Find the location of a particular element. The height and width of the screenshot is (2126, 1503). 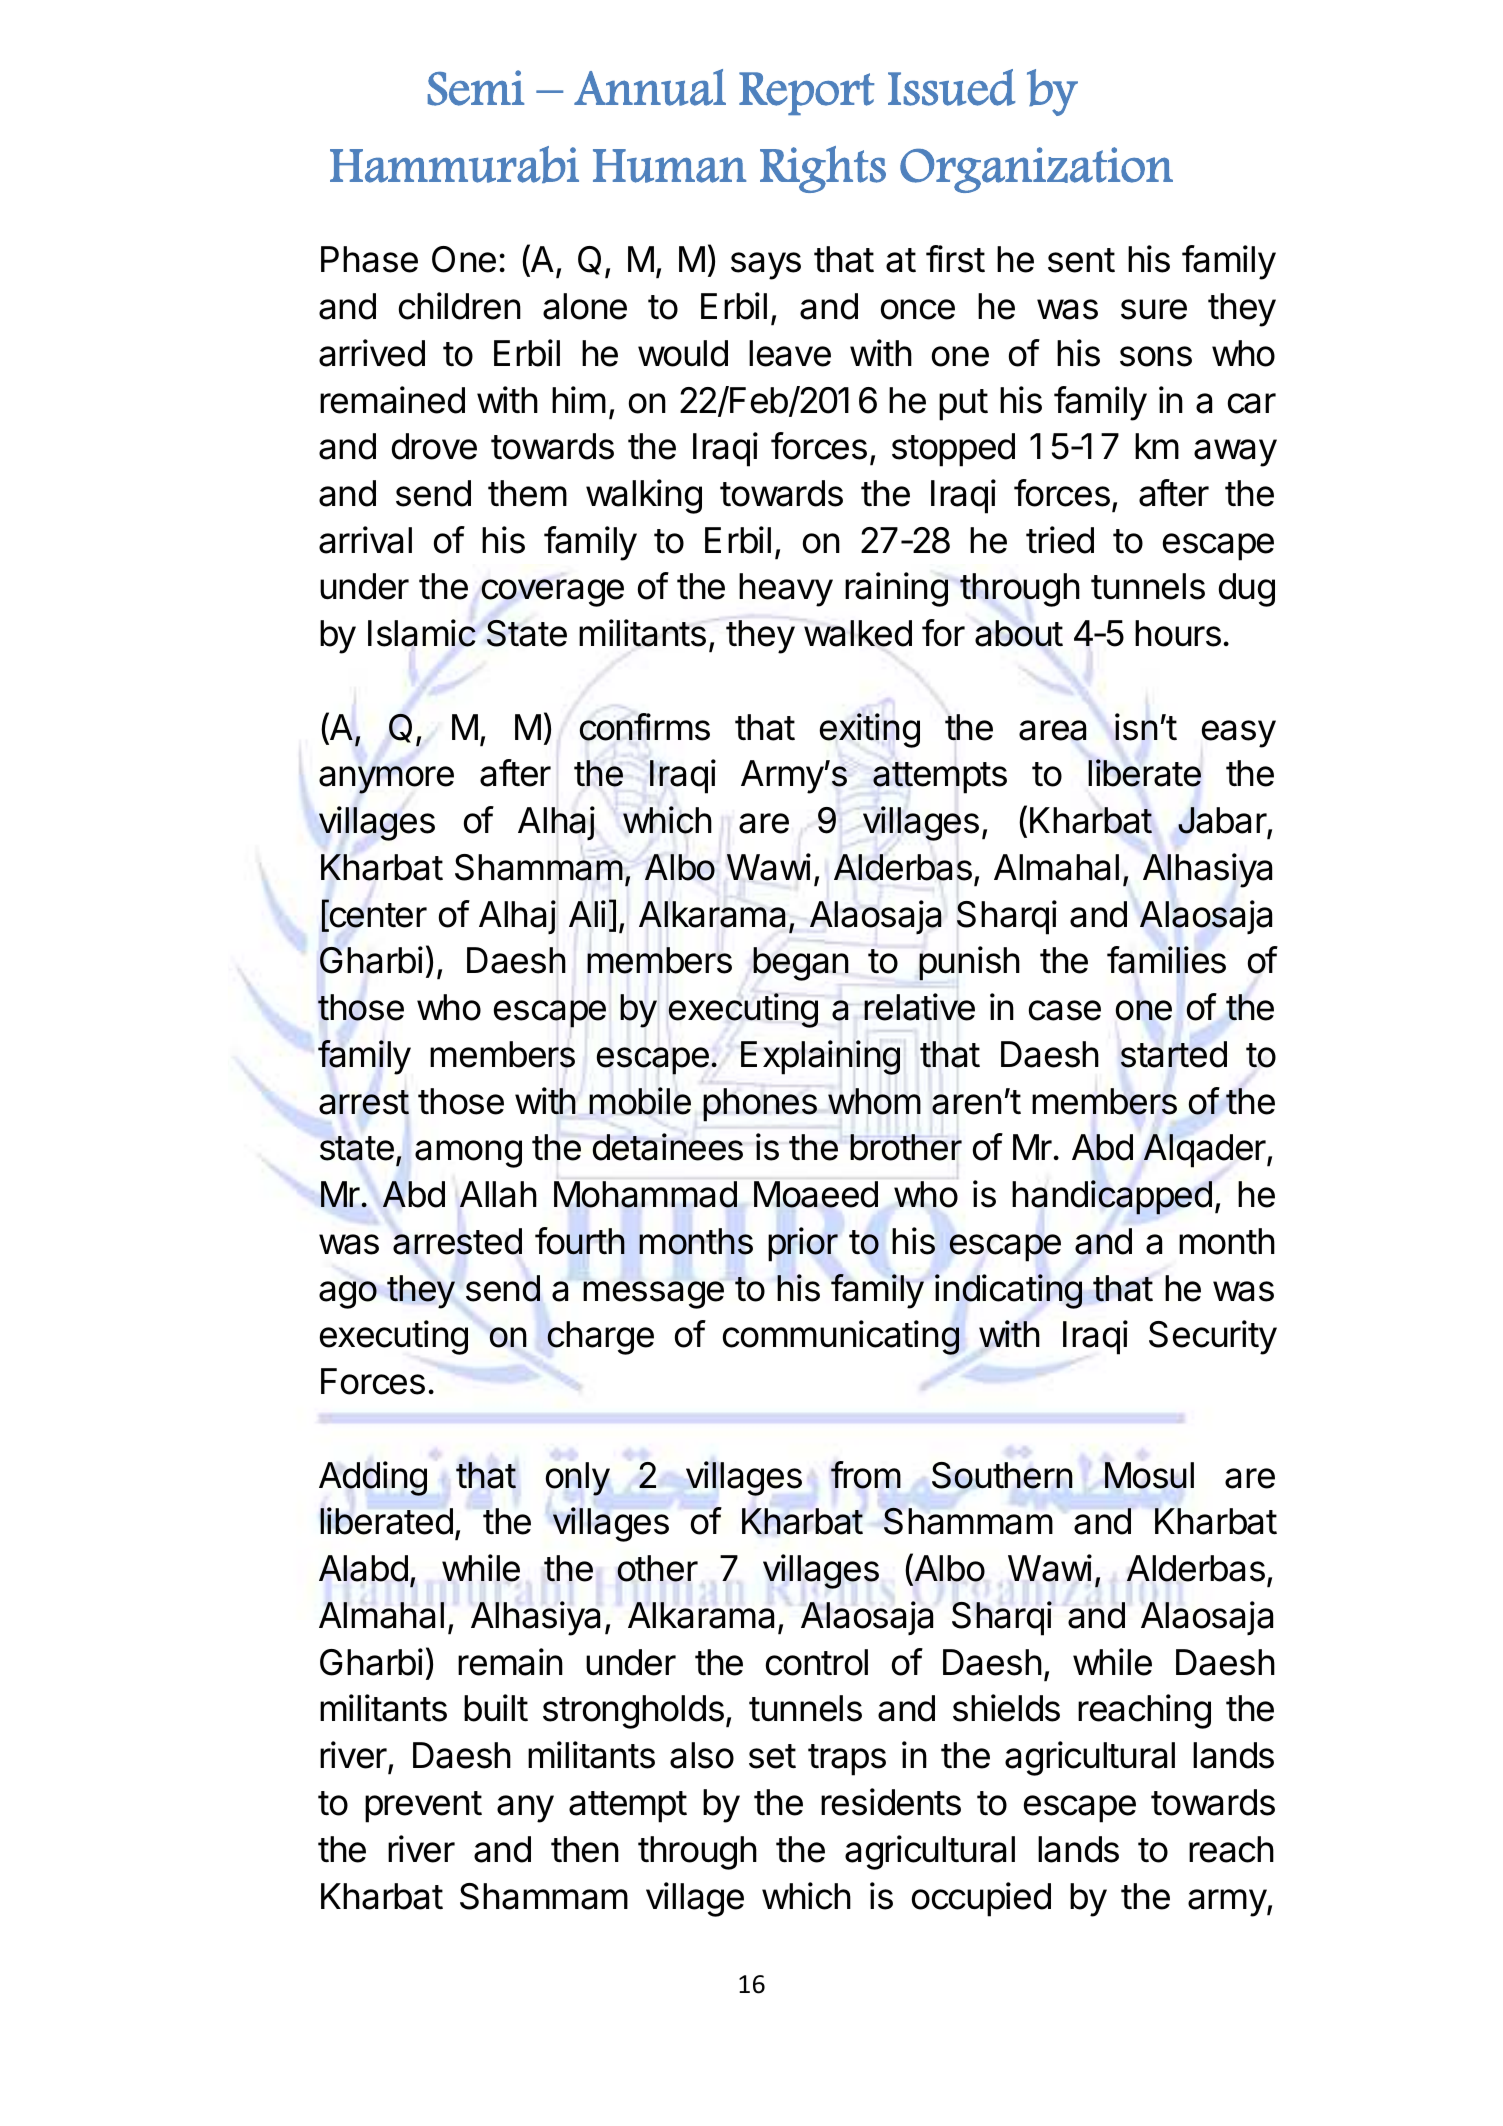

Hammurabi is located at coordinates (454, 164).
